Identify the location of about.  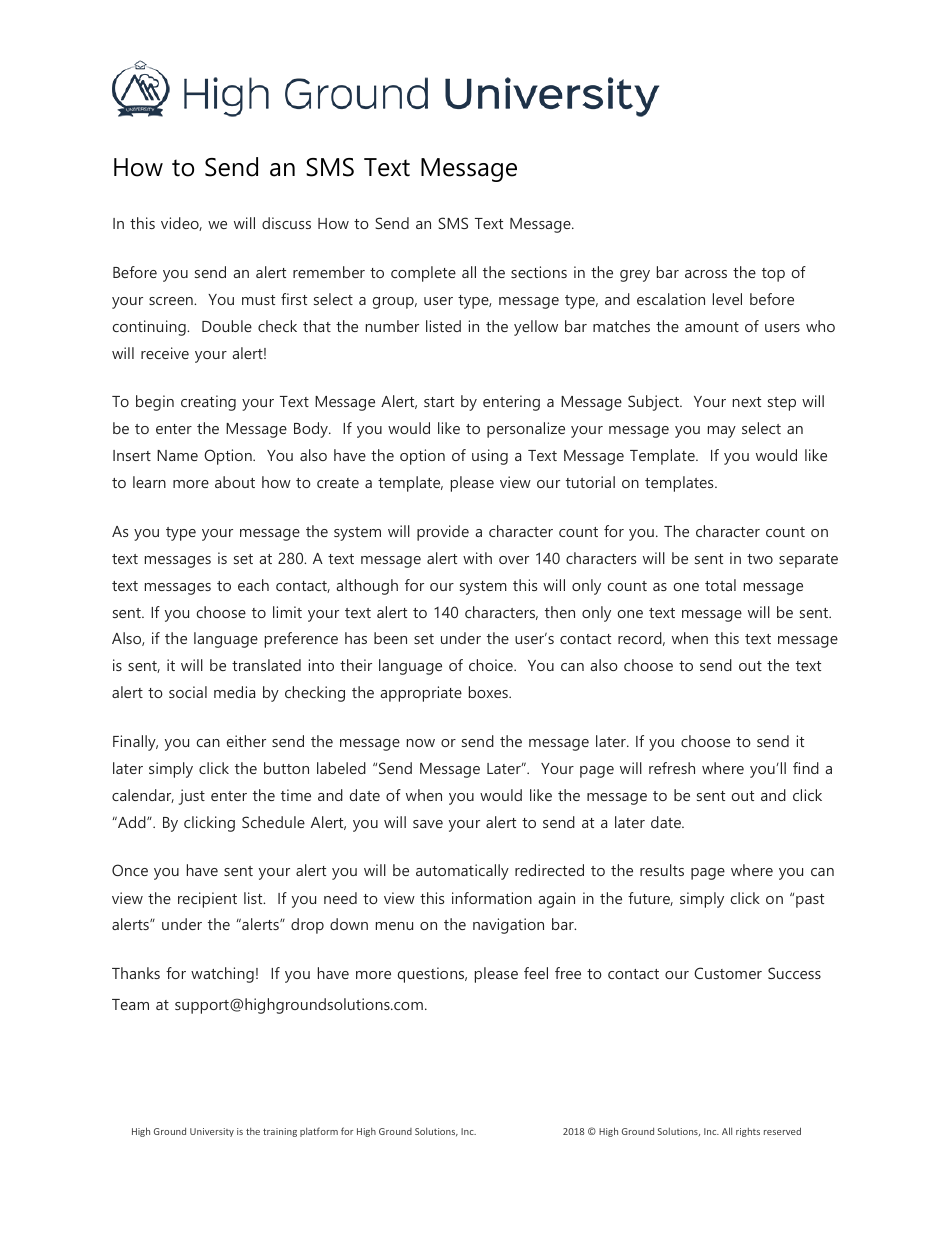
(235, 482).
